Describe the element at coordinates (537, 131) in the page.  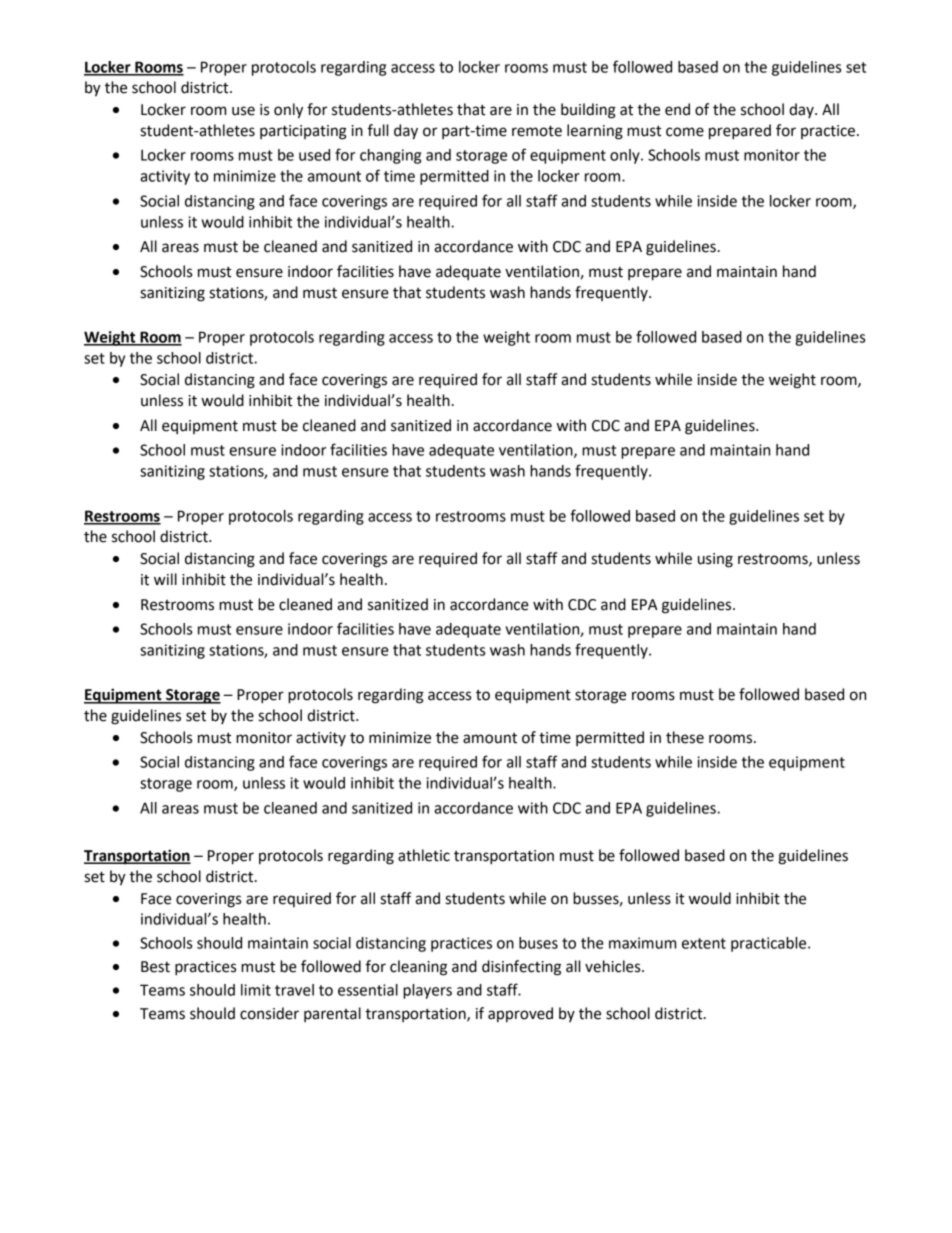
I see `remote` at that location.
